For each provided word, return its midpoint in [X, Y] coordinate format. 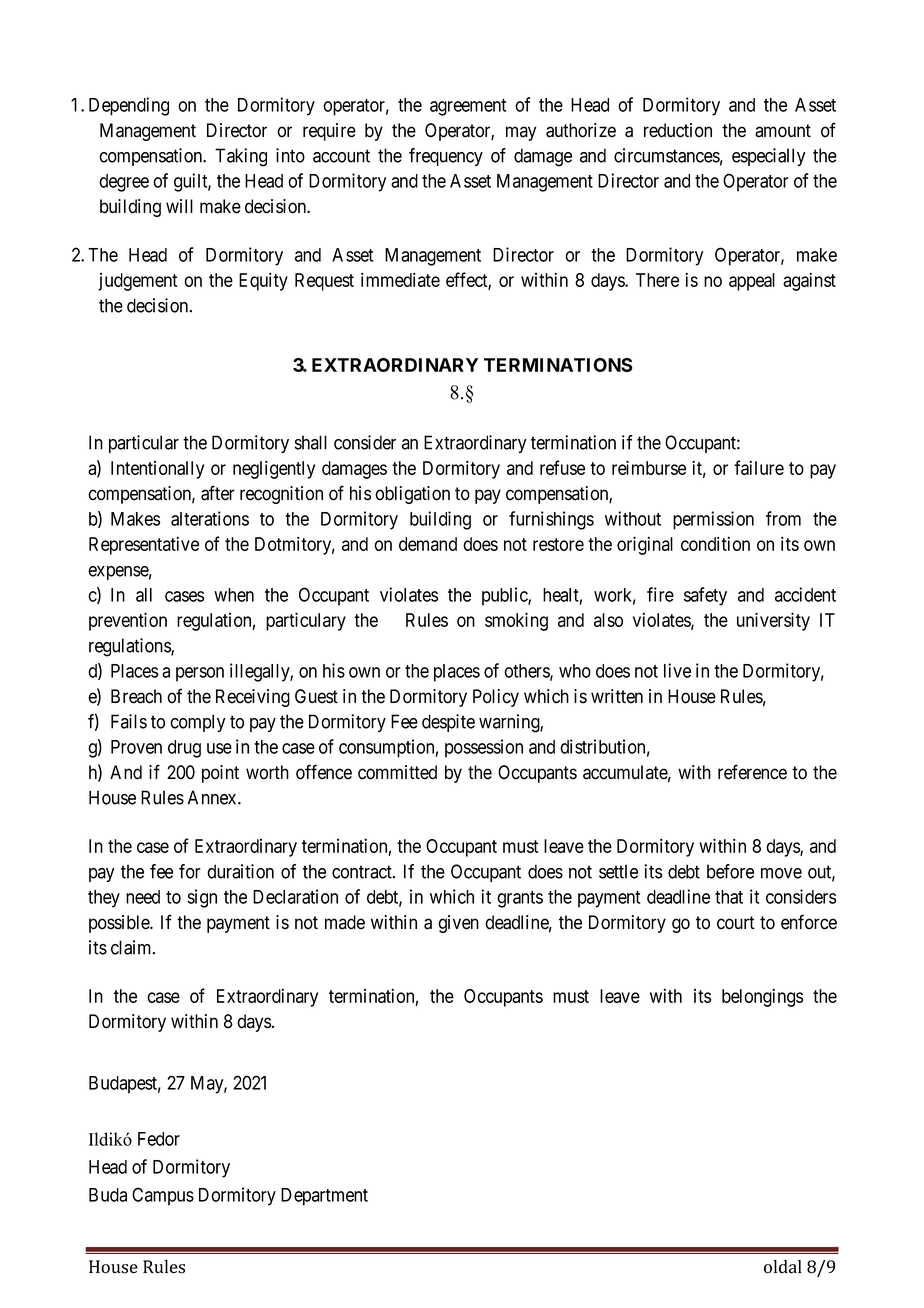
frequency [446, 157]
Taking [241, 157]
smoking [516, 621]
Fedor [159, 1139]
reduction [678, 130]
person [200, 674]
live [677, 670]
